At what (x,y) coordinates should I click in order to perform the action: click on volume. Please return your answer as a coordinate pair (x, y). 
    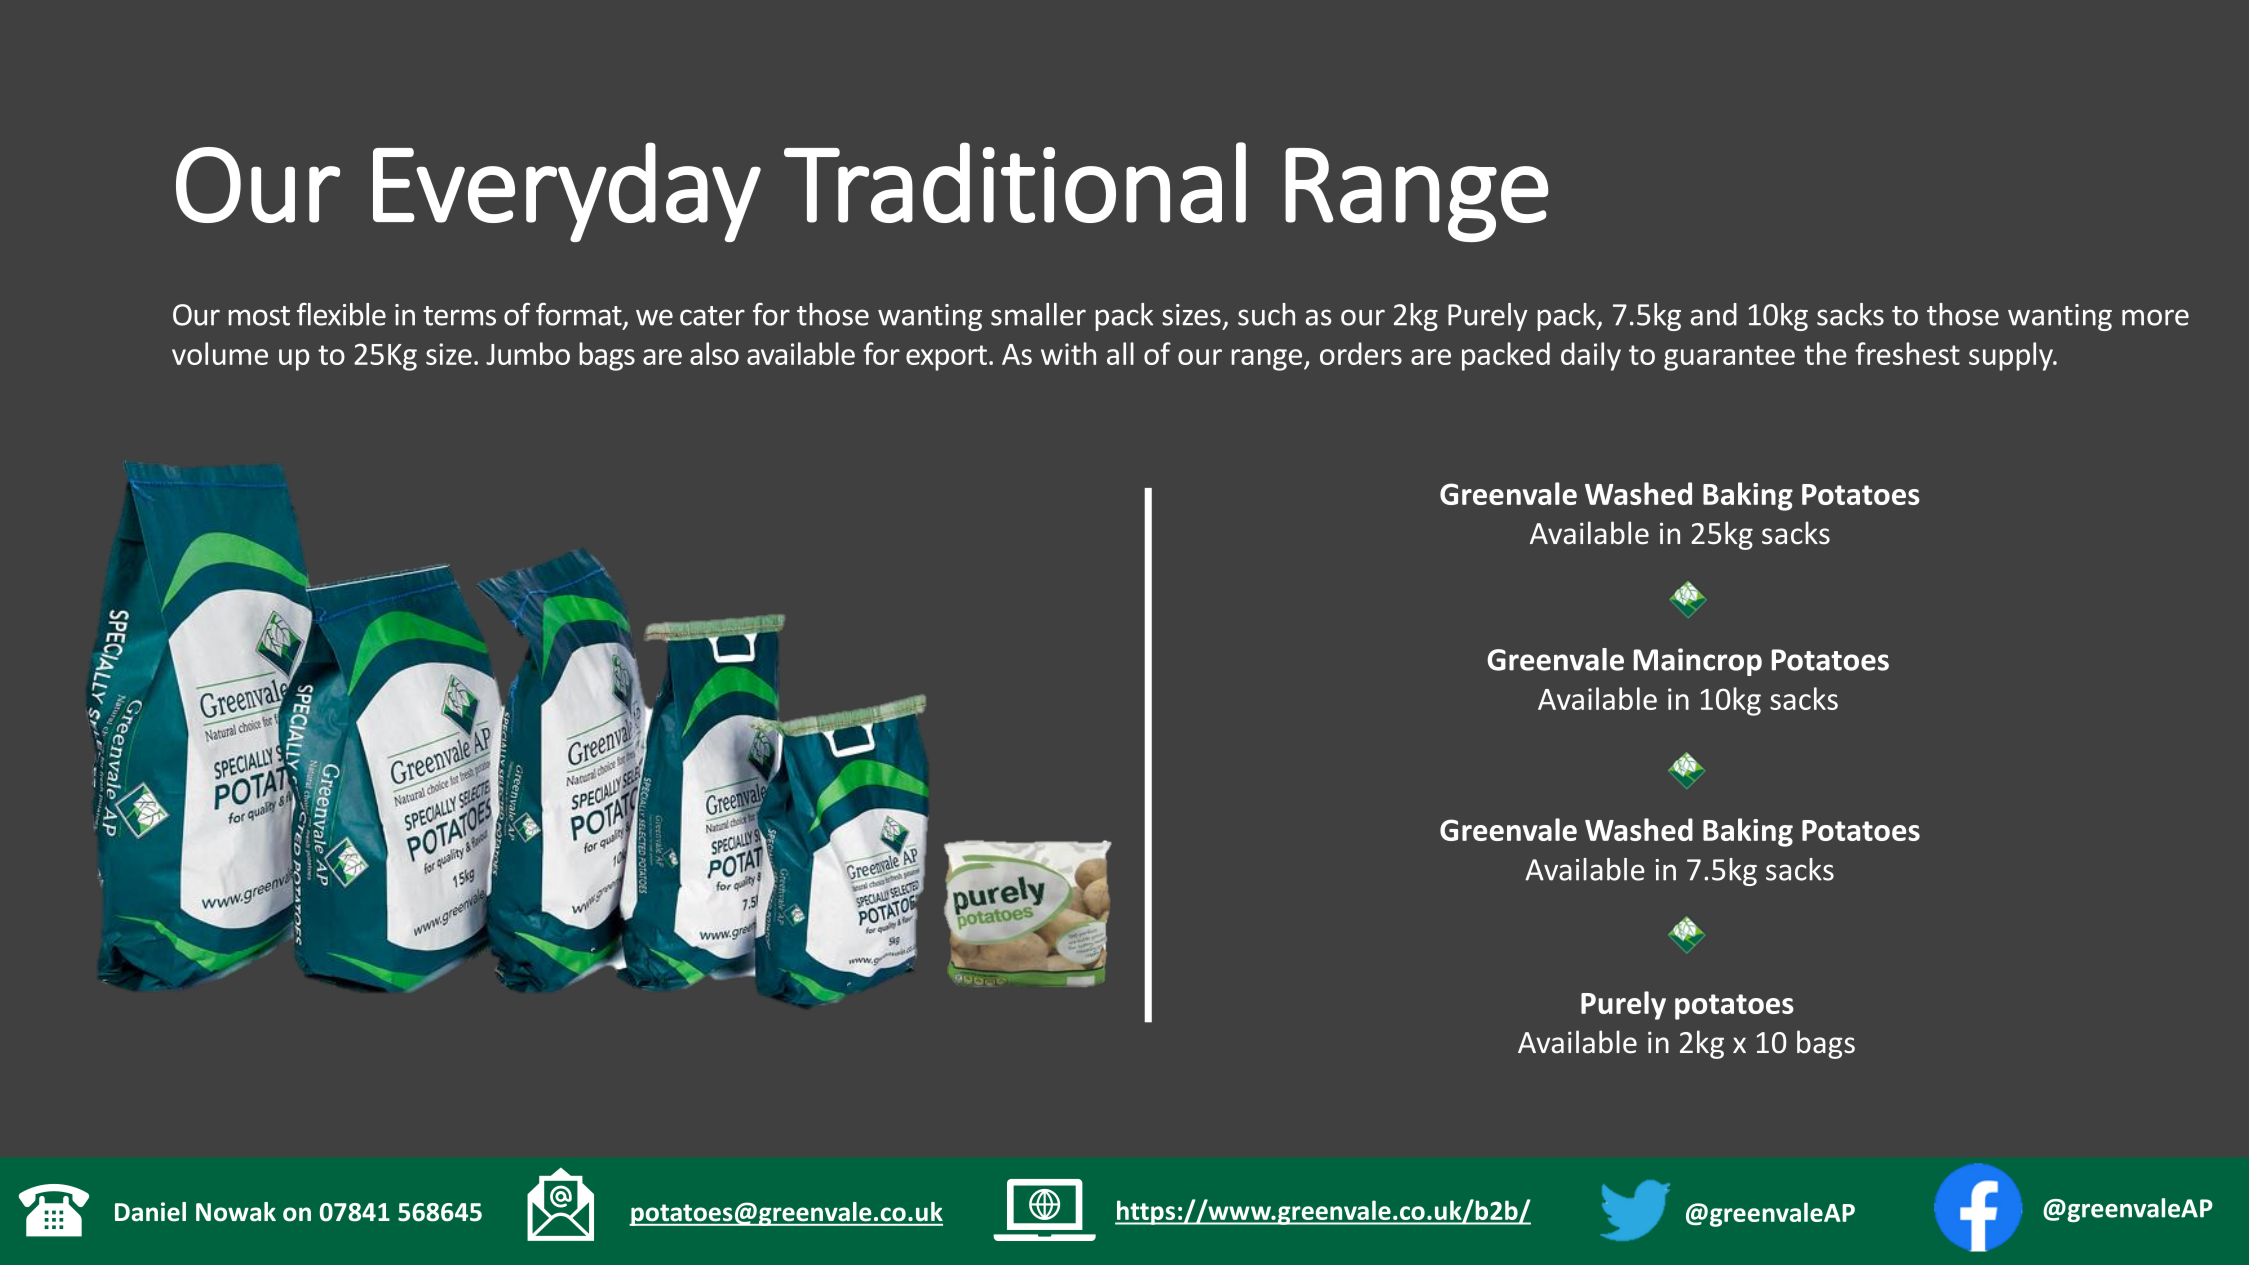
    Looking at the image, I should click on (220, 353).
